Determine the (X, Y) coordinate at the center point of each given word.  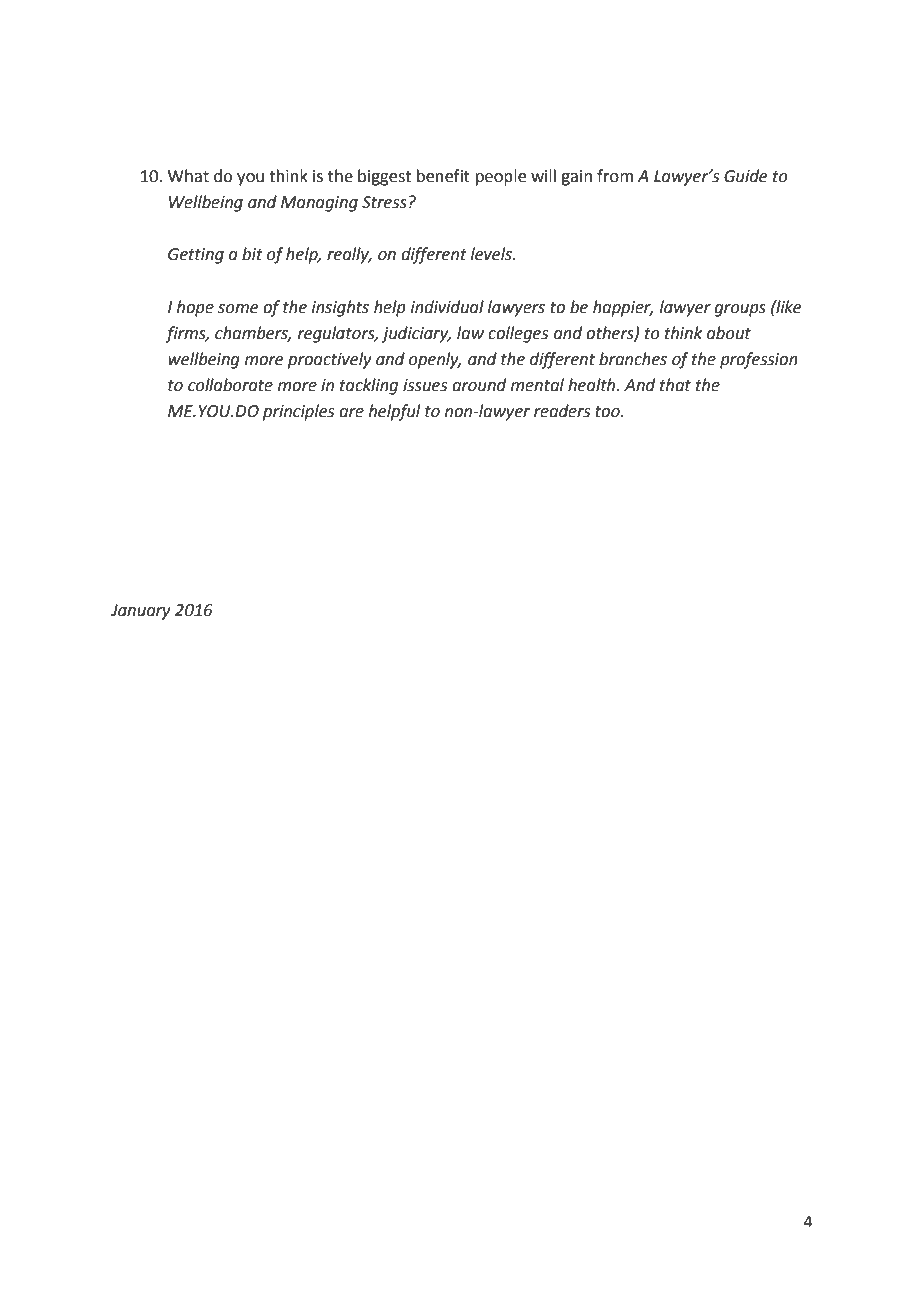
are (351, 413)
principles (298, 412)
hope (195, 308)
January (141, 612)
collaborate (230, 385)
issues (425, 385)
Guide (745, 176)
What (188, 176)
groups (740, 310)
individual (447, 307)
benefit (443, 176)
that (675, 385)
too (608, 412)
